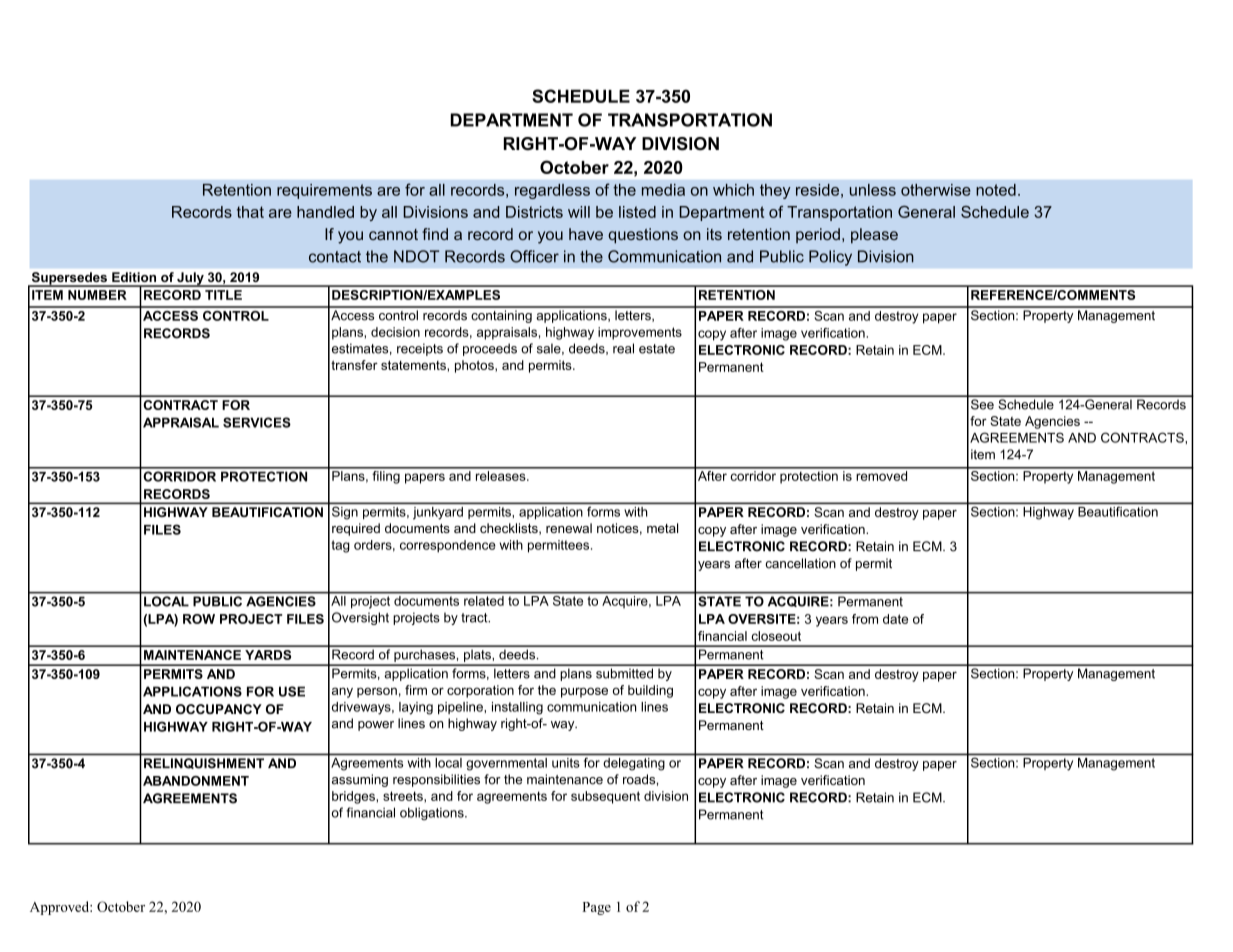  Describe the element at coordinates (650, 691) in the image. I see `building` at that location.
